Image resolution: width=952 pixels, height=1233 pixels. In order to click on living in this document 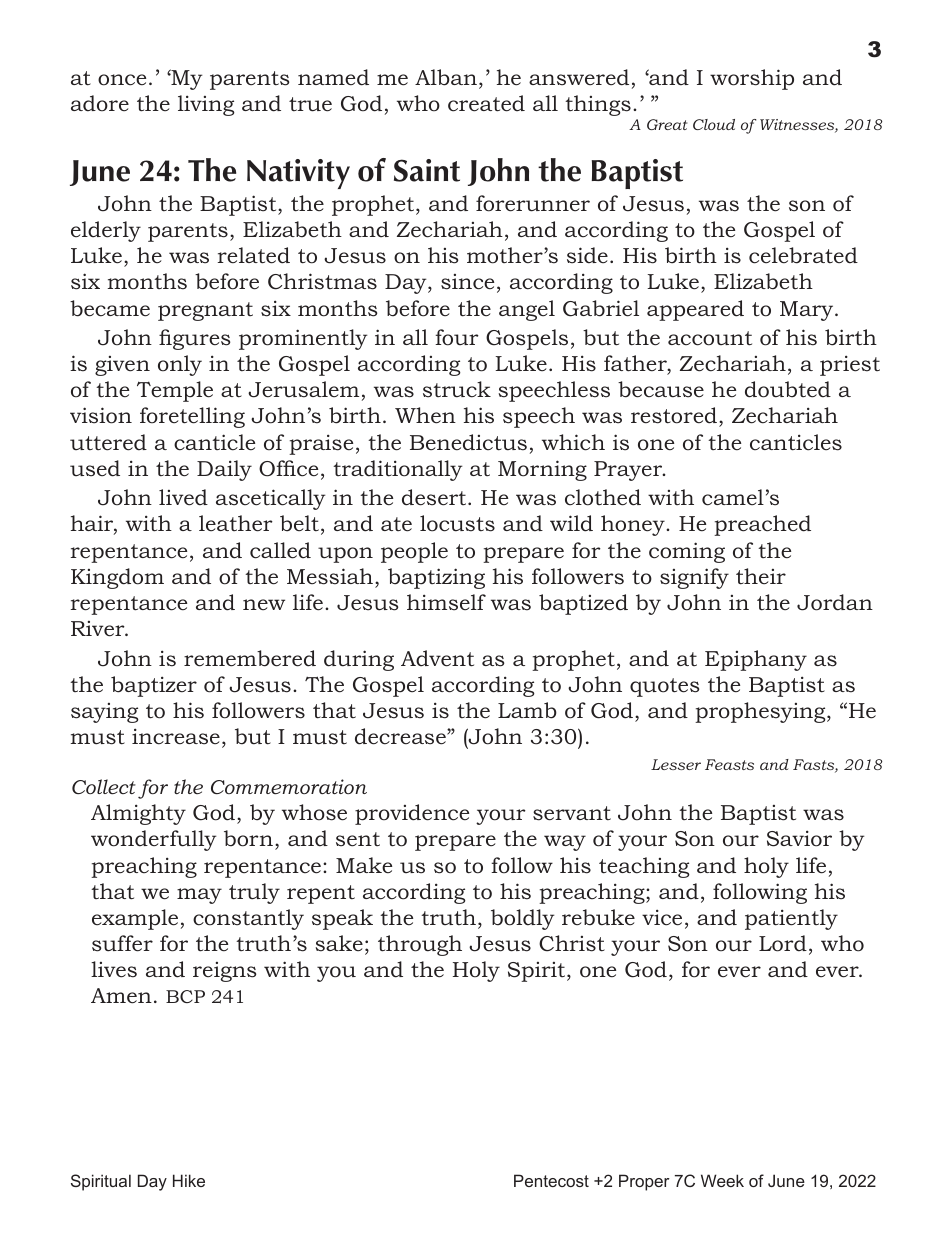, I will do `click(206, 105)`.
